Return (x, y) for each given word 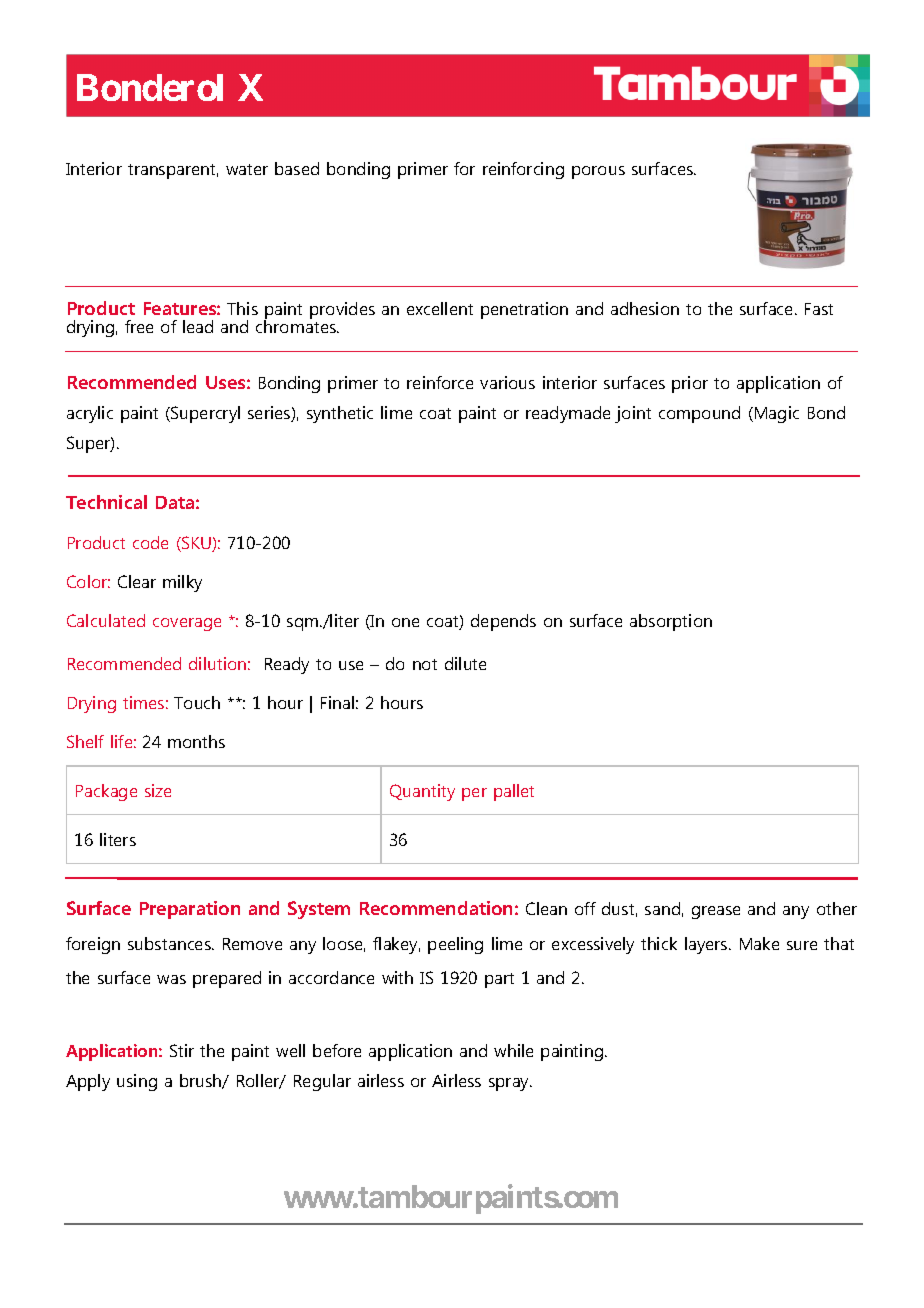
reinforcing (523, 170)
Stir (182, 1050)
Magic (777, 414)
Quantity (422, 792)
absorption (671, 622)
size (158, 790)
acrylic (90, 414)
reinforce (440, 382)
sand (662, 908)
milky (182, 583)
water (247, 169)
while (513, 1050)
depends (503, 622)
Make (759, 943)
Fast (819, 309)
